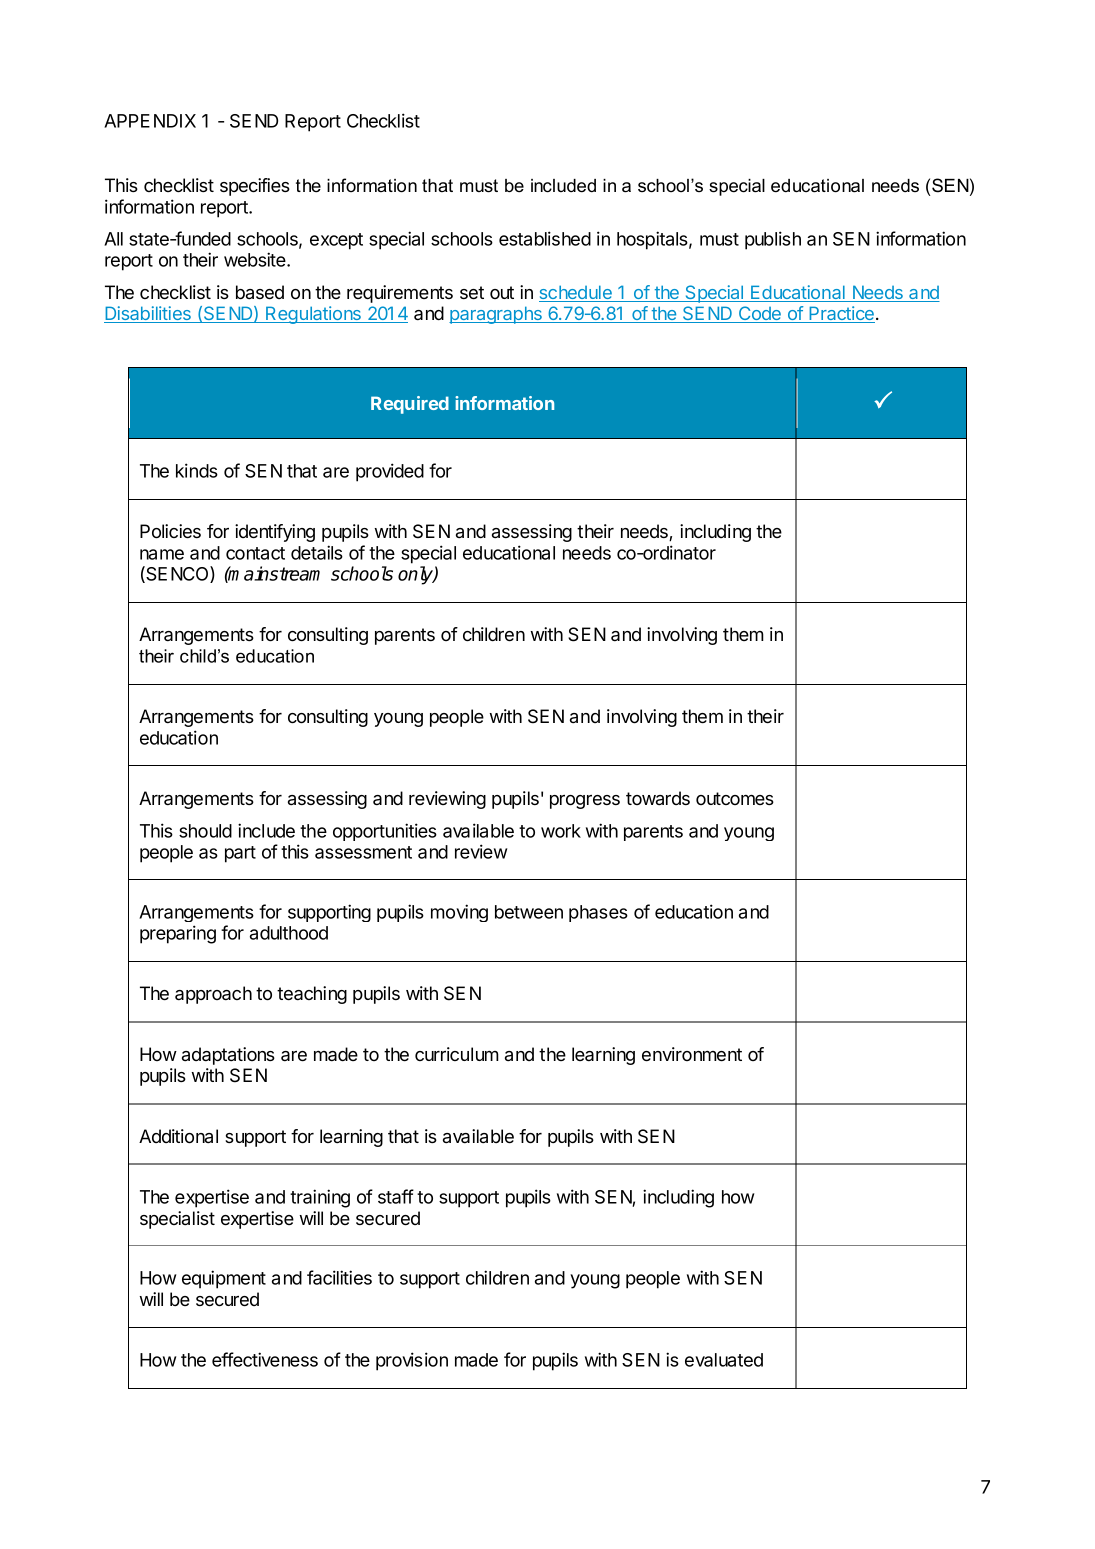  I want to click on established, so click(545, 238).
